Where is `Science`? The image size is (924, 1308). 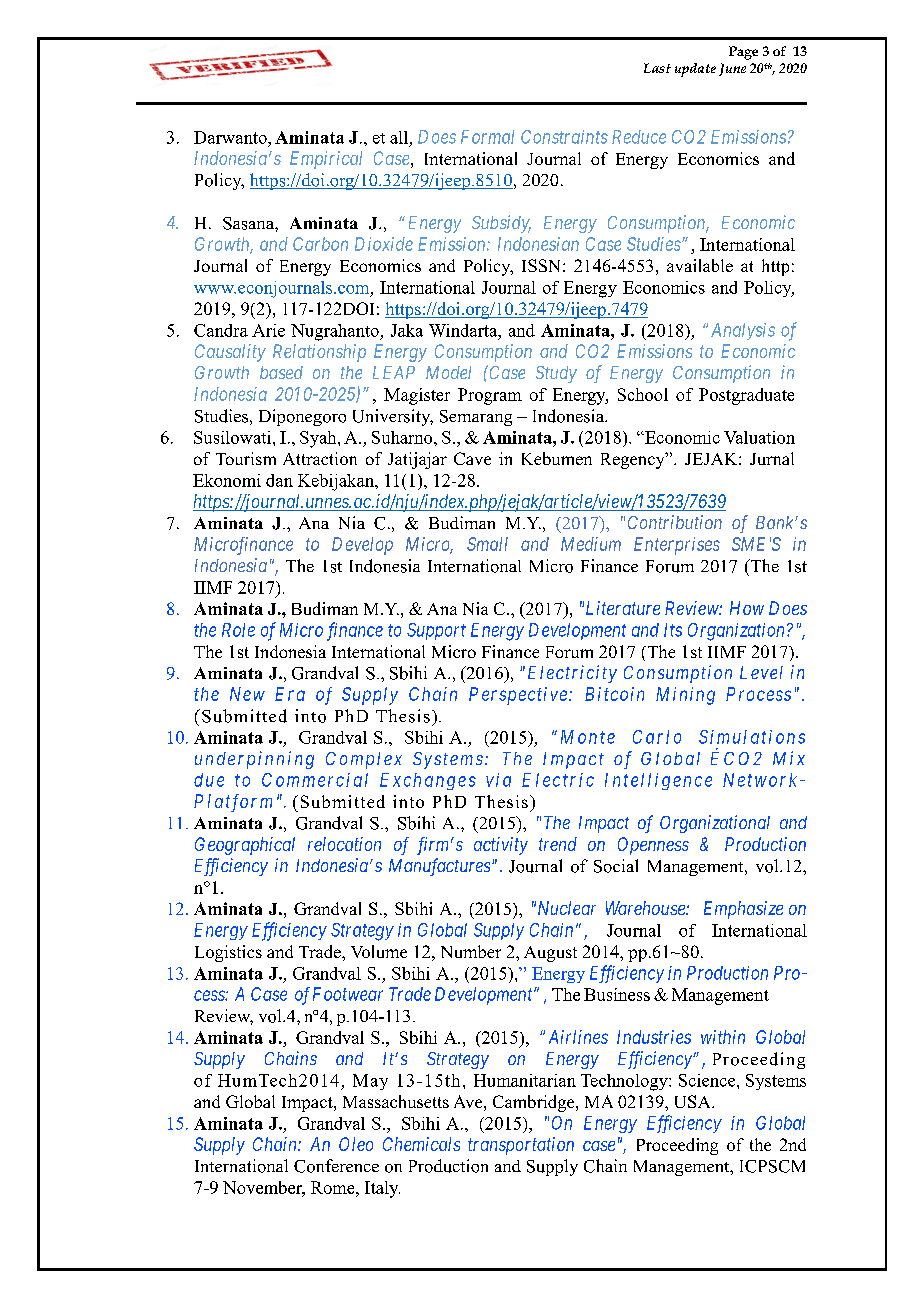 Science is located at coordinates (708, 1080).
